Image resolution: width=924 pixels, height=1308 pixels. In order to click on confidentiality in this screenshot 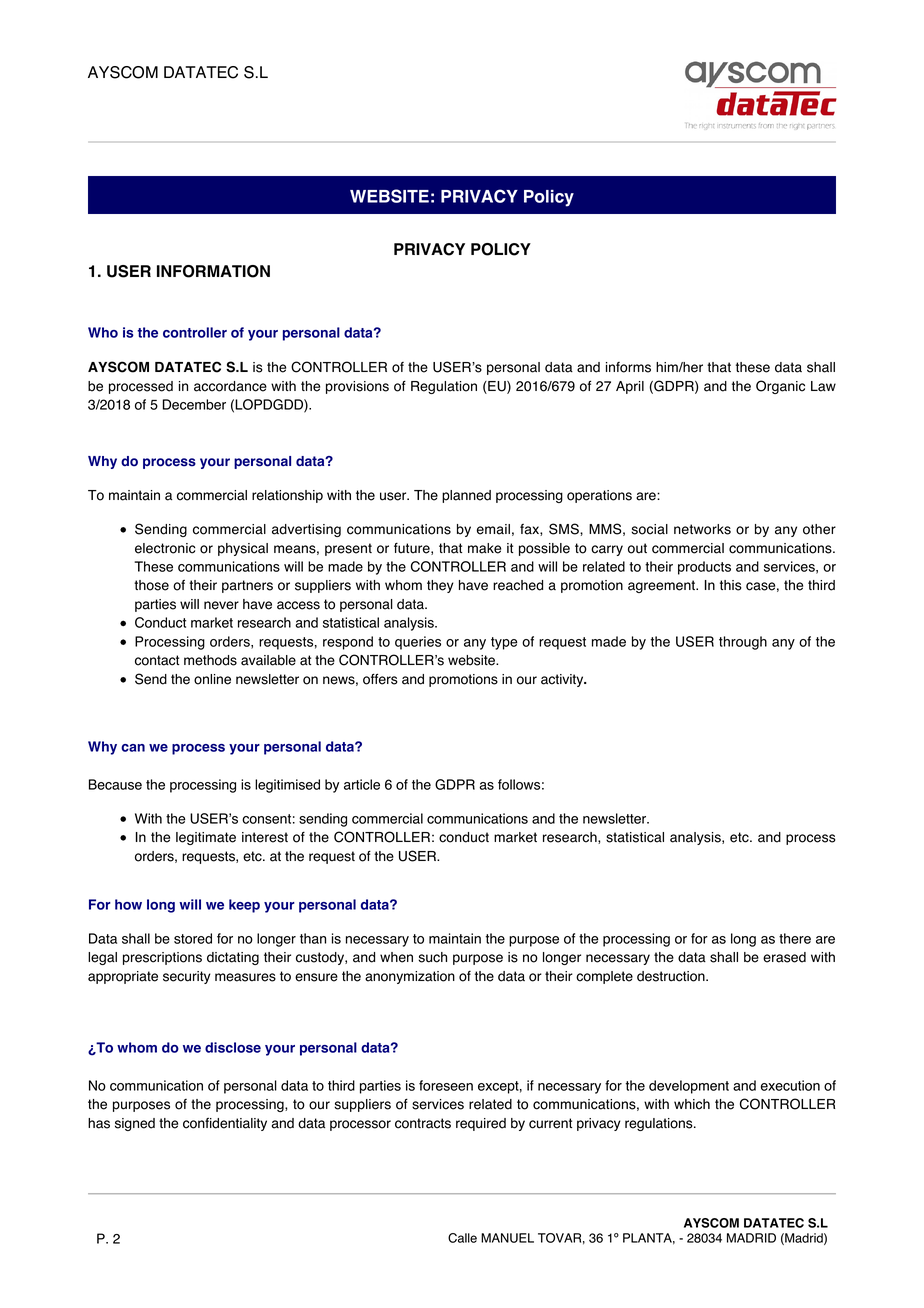, I will do `click(225, 1124)`.
